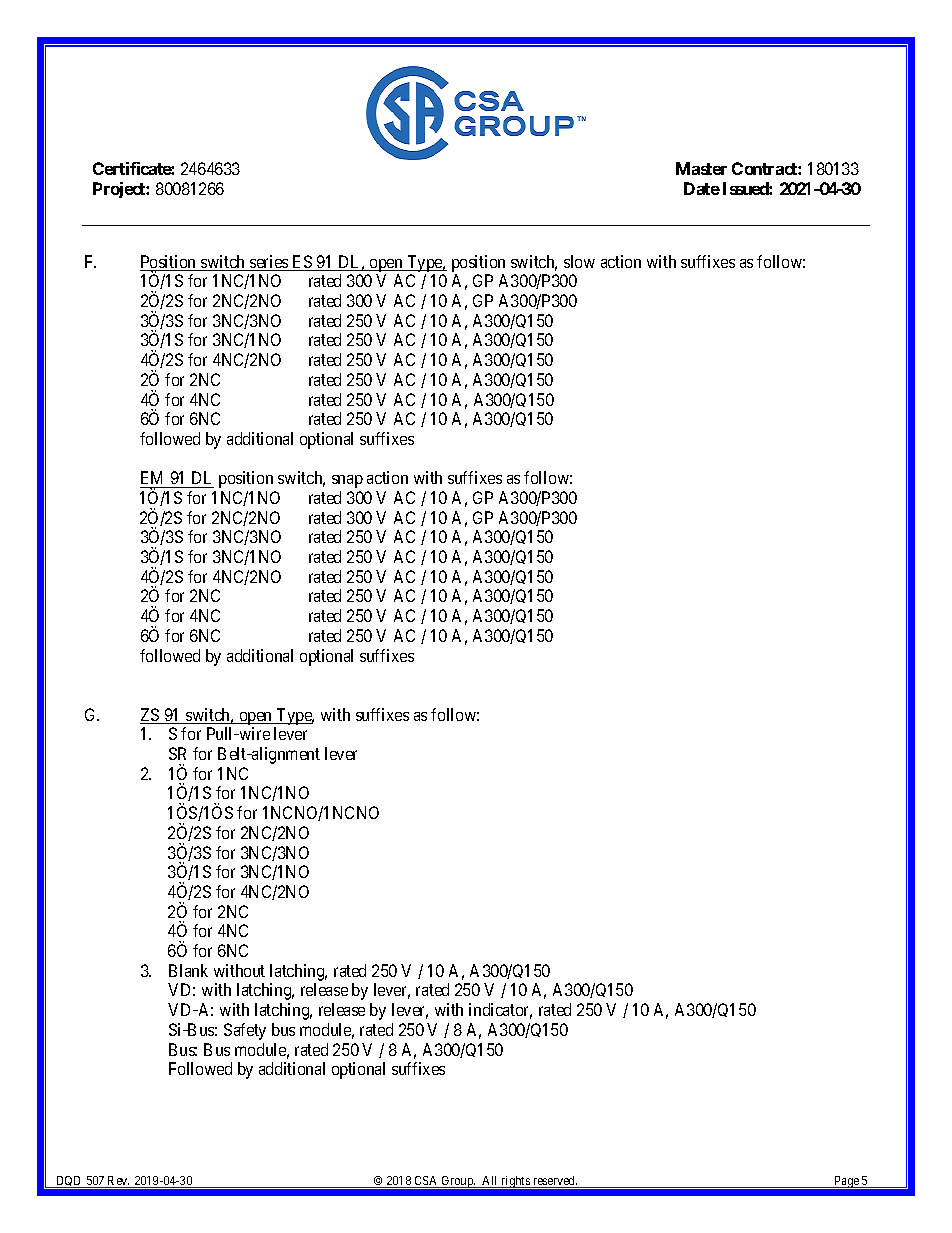  I want to click on All, so click(490, 1182).
